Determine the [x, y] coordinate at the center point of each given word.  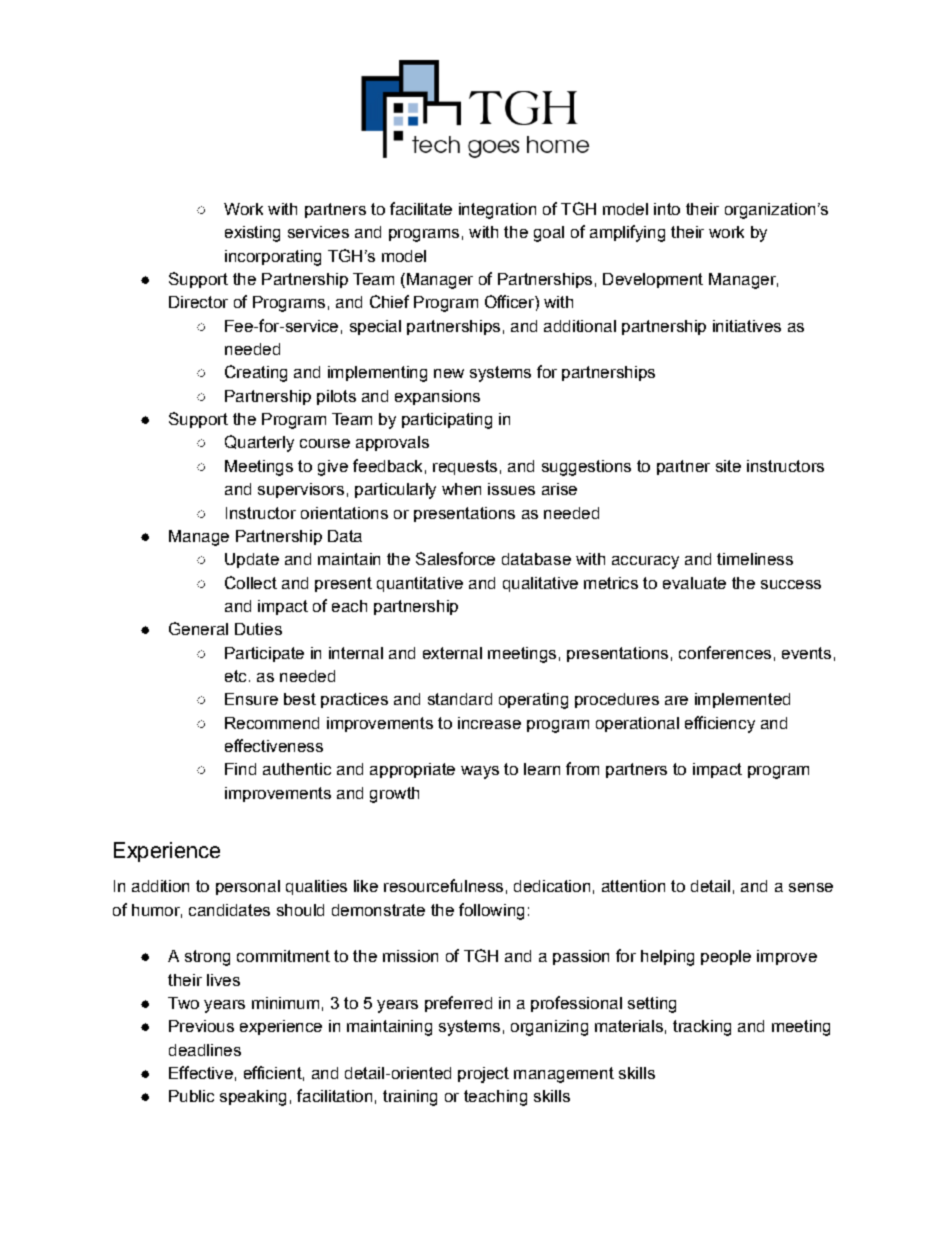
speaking [253, 1098]
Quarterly [259, 443]
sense [811, 887]
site [728, 466]
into [667, 209]
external [452, 653]
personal [248, 887]
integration [497, 211]
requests [465, 467]
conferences [725, 652]
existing [252, 234]
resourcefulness [443, 885]
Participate [264, 654]
